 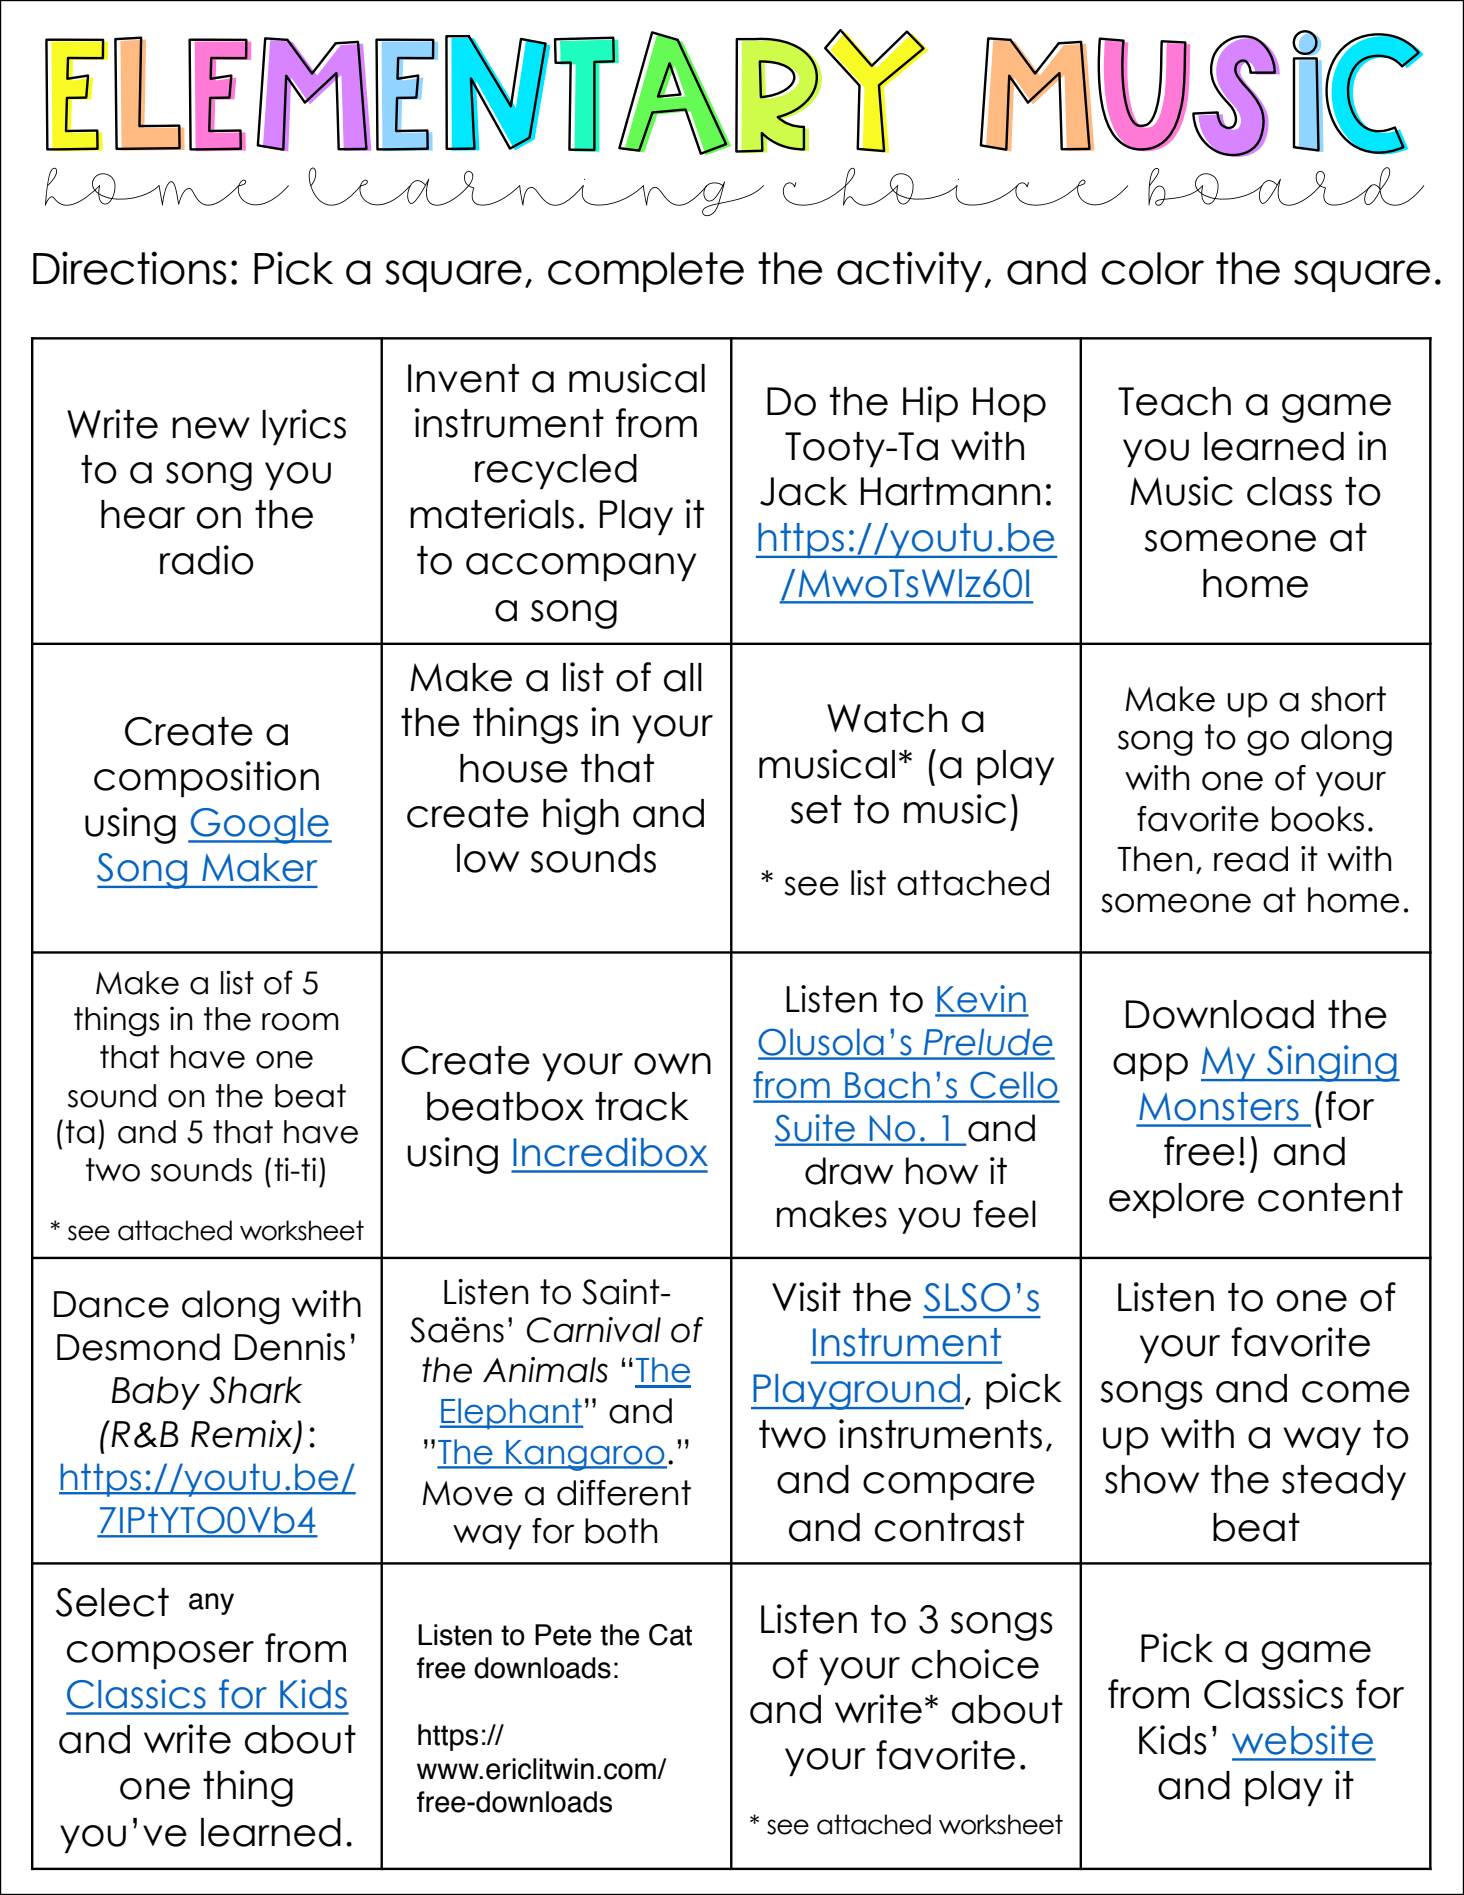 What do you see at coordinates (130, 268) in the screenshot?
I see `Directions` at bounding box center [130, 268].
